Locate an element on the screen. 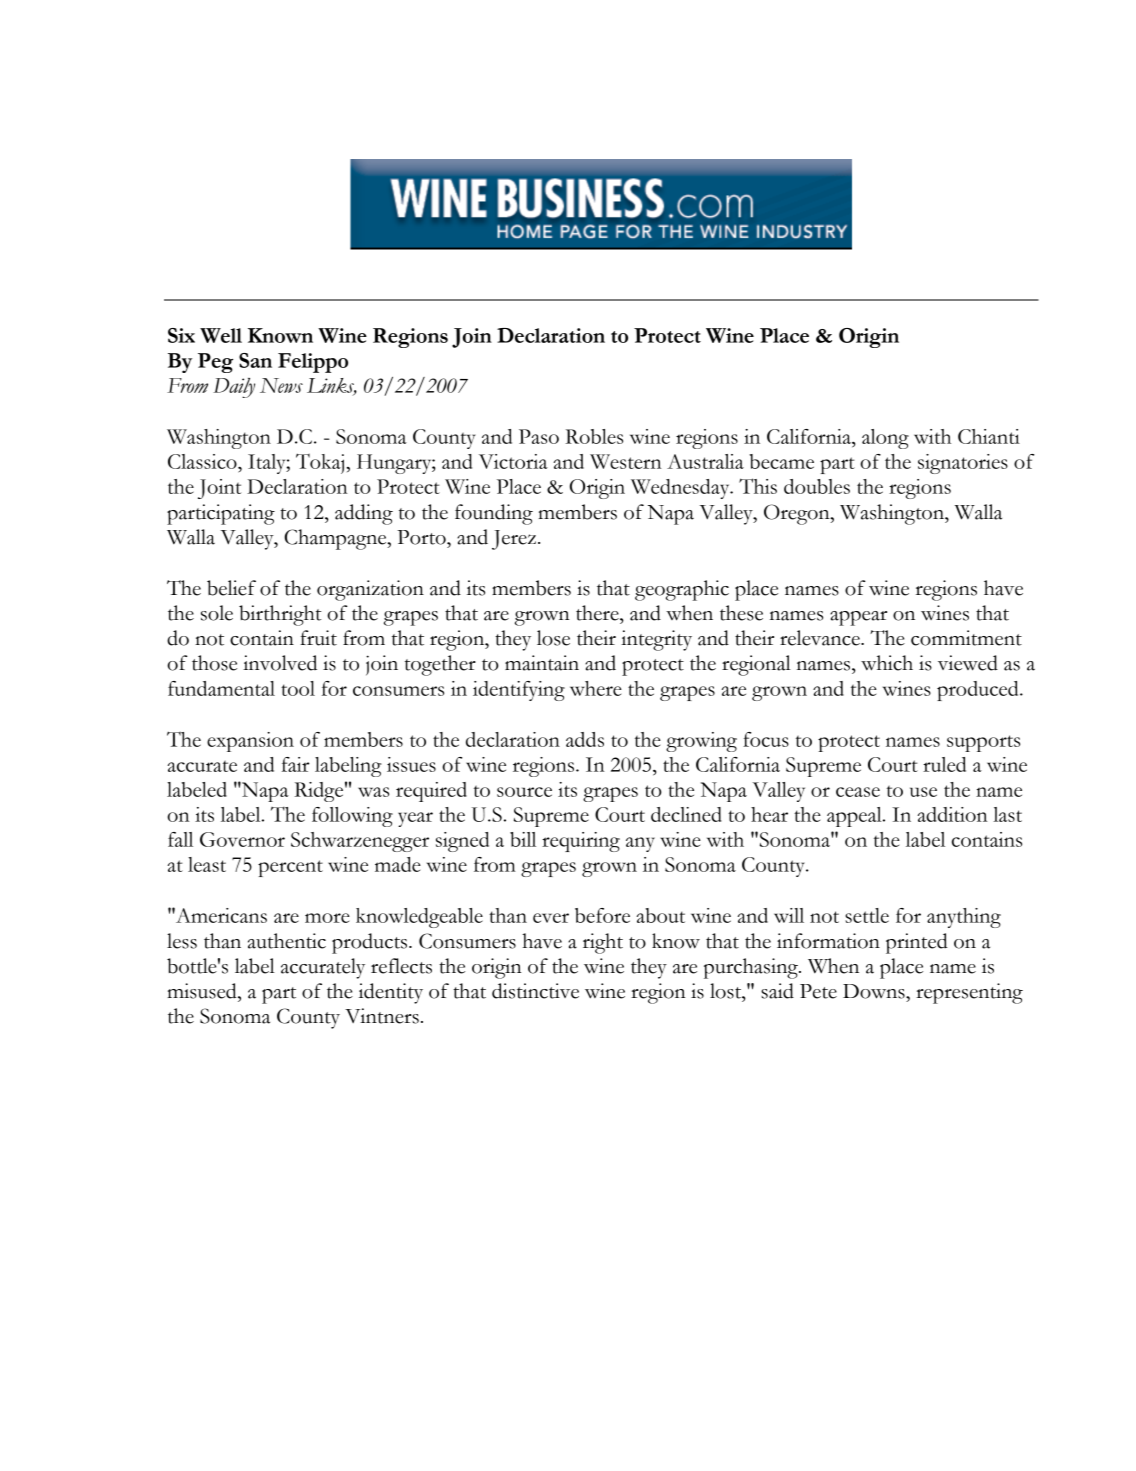 Image resolution: width=1136 pixels, height=1471 pixels. expansion is located at coordinates (250, 742).
